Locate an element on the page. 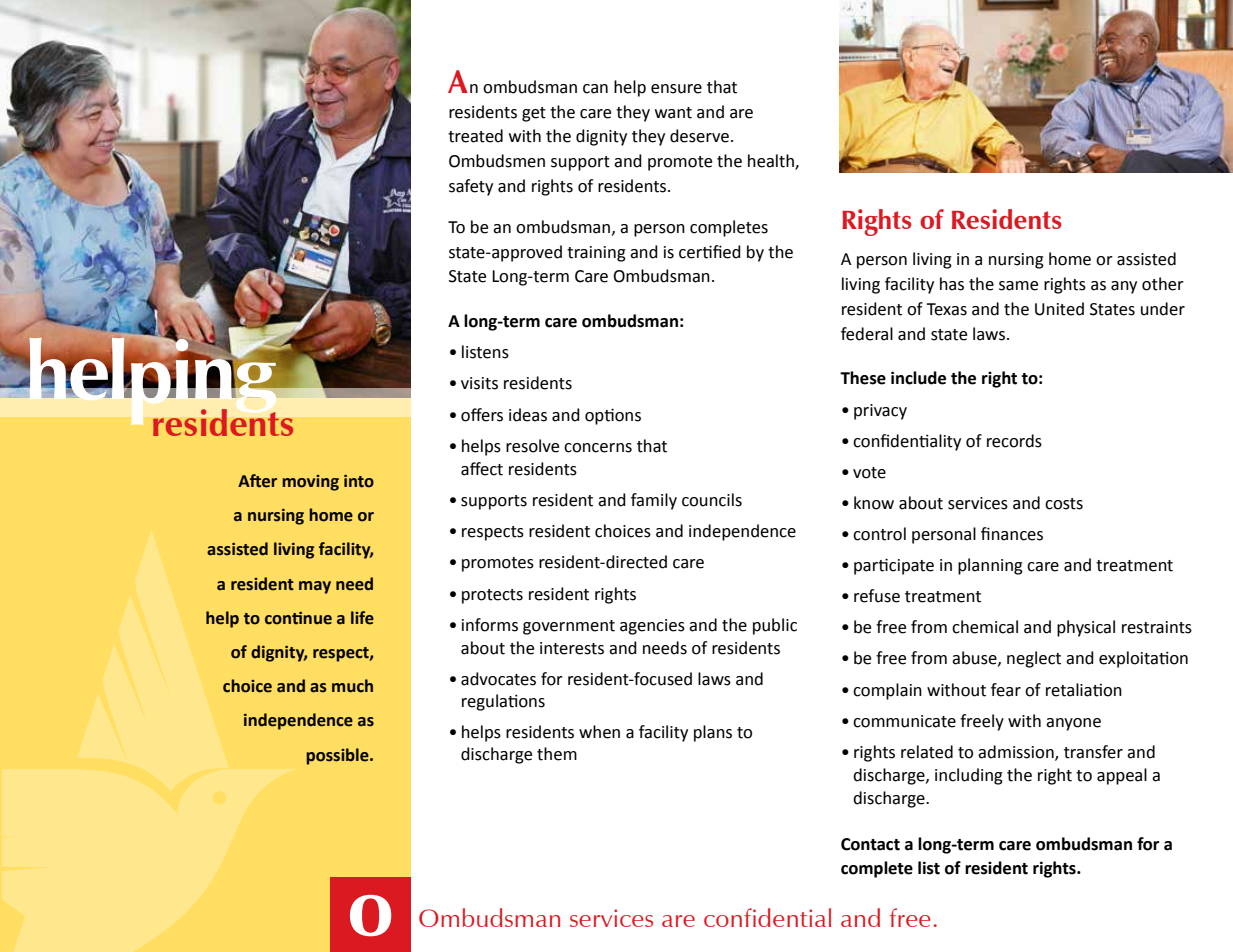 The width and height of the page is (1233, 952). want is located at coordinates (673, 113).
